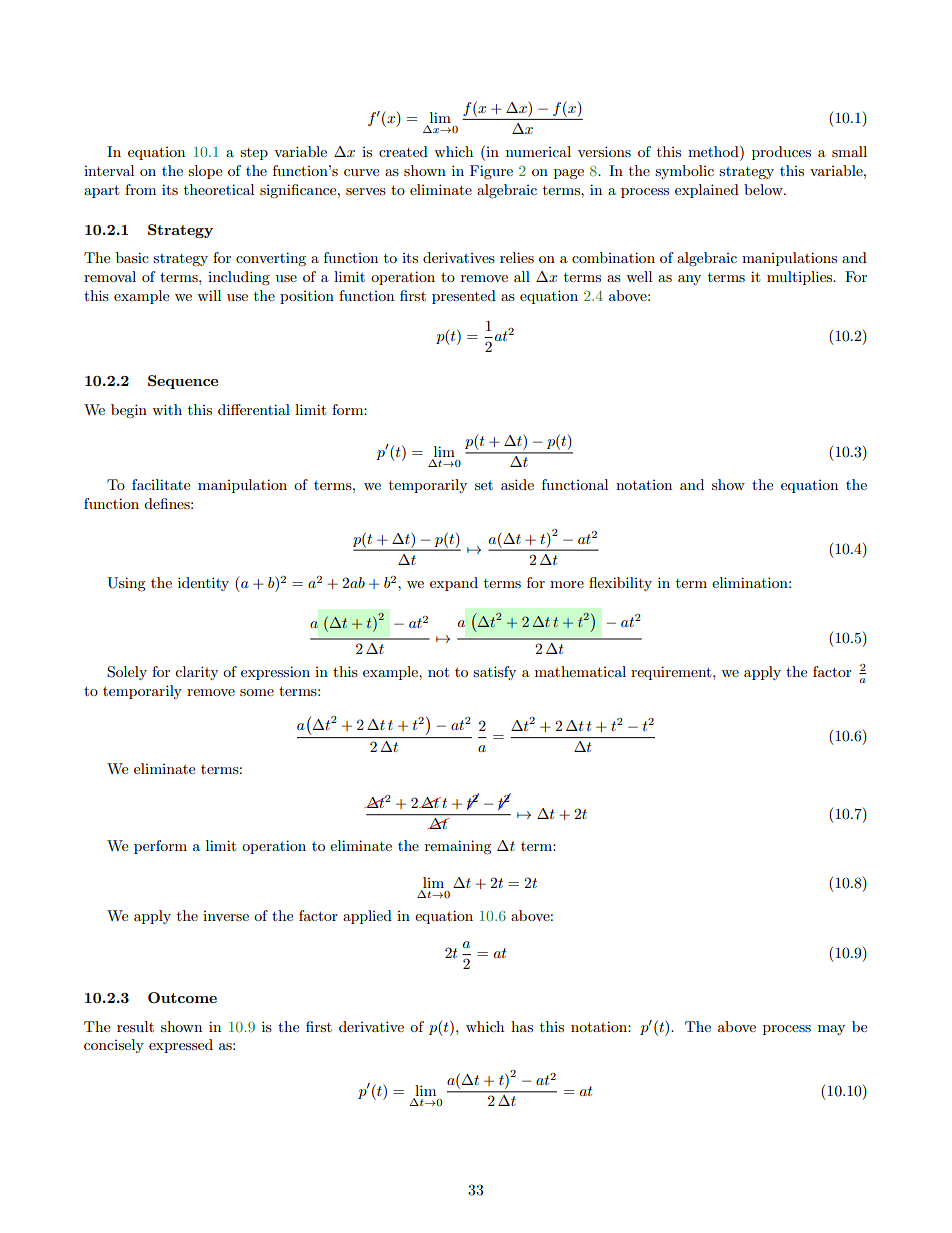 This screenshot has width=952, height=1233. Describe the element at coordinates (203, 584) in the screenshot. I see `identity` at that location.
